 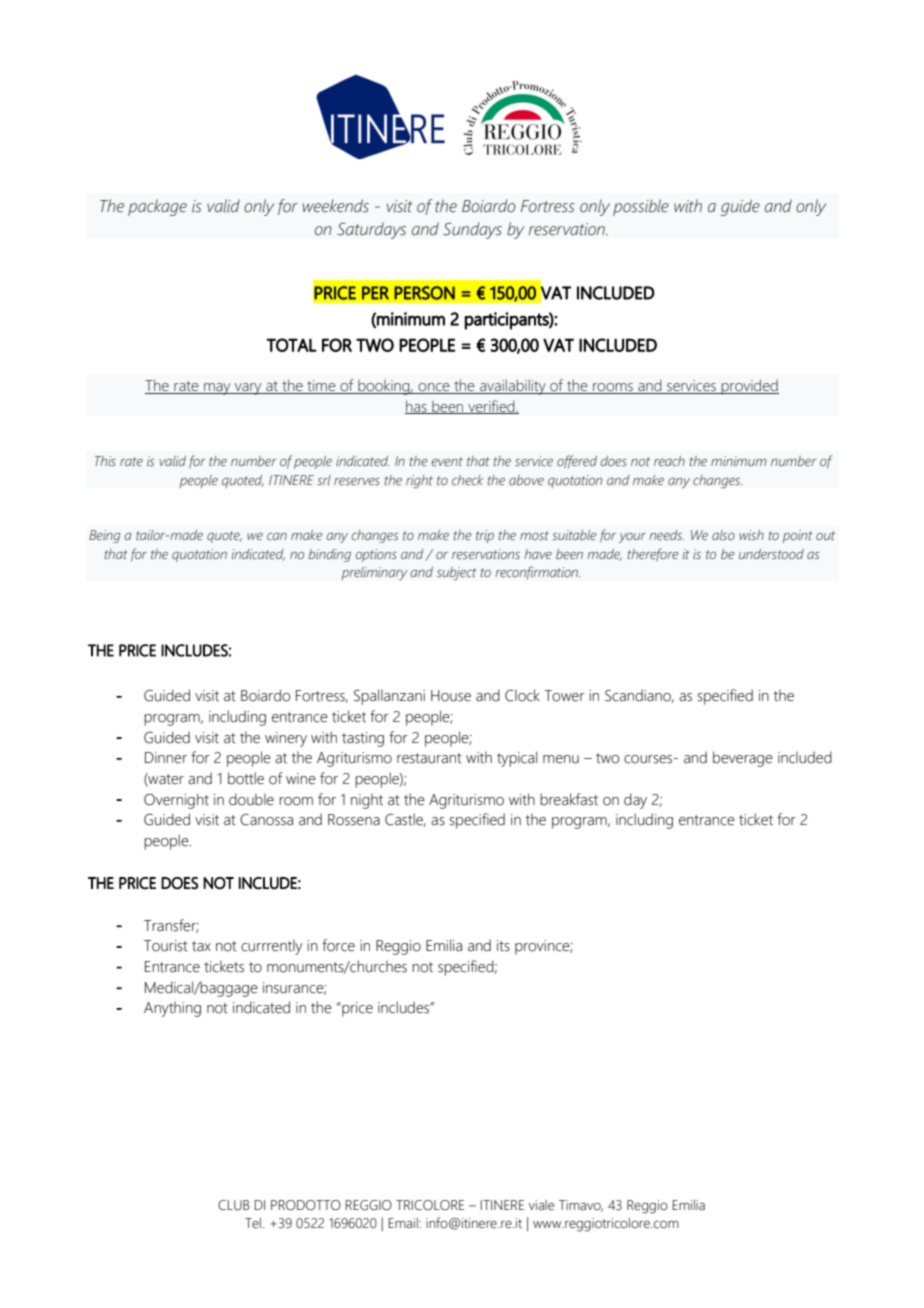 I want to click on package, so click(x=157, y=207).
